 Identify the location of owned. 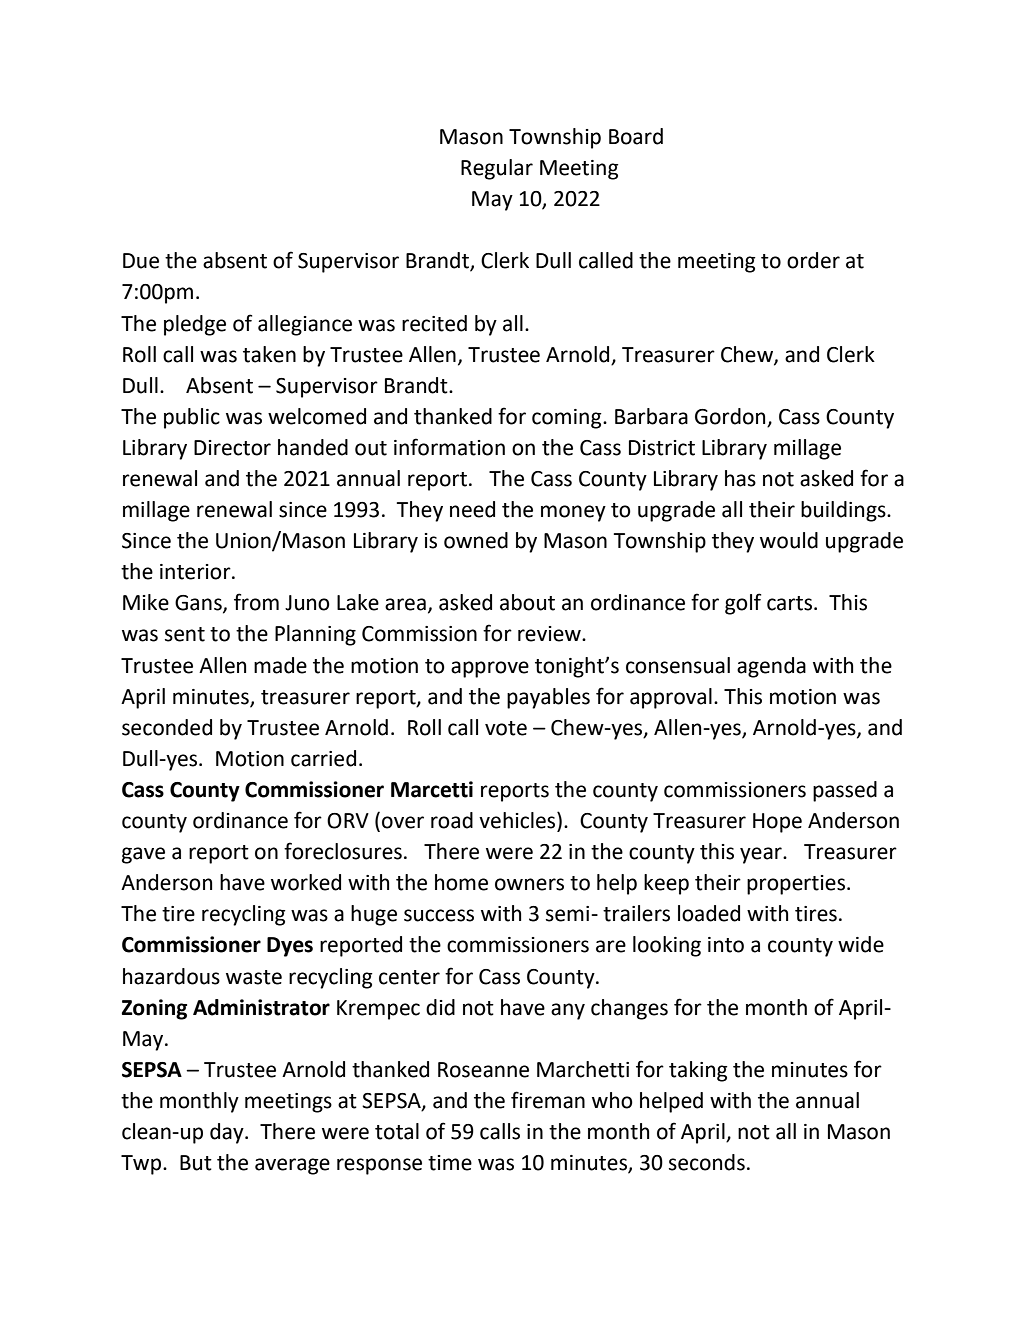
(476, 540).
